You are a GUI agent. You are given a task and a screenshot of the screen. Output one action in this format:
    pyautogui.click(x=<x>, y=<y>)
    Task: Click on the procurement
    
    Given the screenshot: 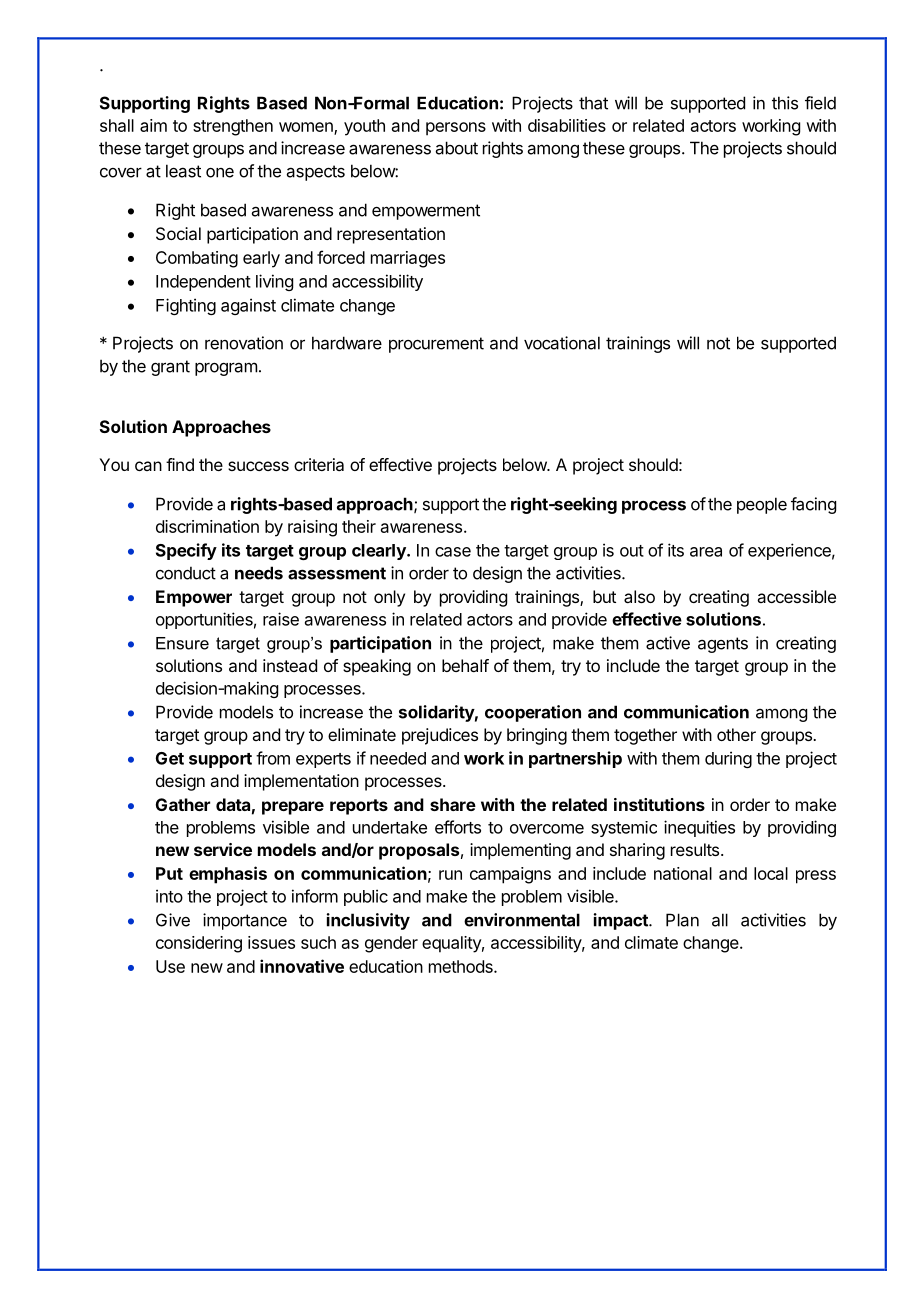 What is the action you would take?
    pyautogui.click(x=436, y=345)
